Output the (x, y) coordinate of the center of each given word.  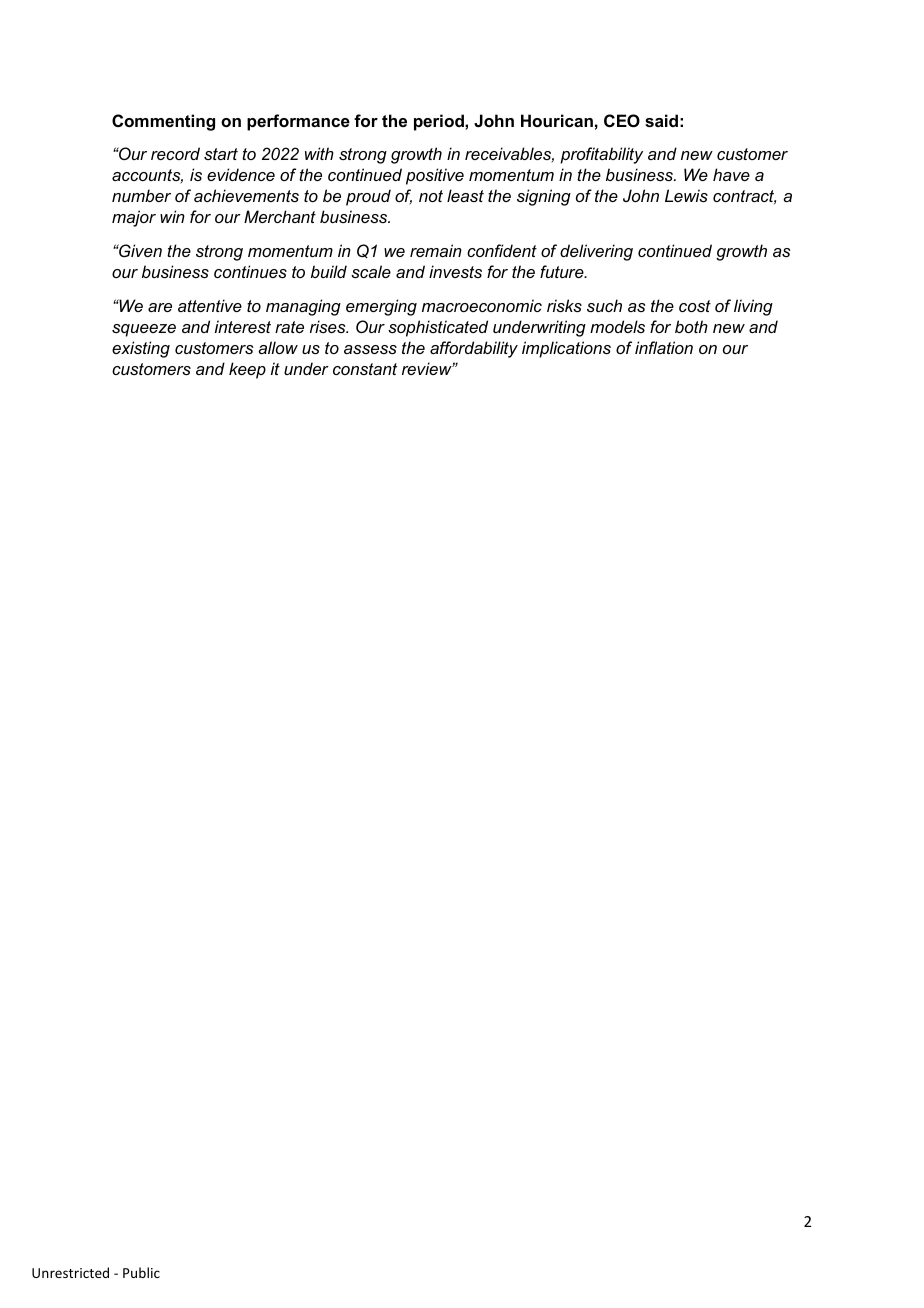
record (175, 153)
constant (365, 369)
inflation (664, 347)
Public (141, 1272)
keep (247, 370)
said (661, 120)
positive (435, 176)
